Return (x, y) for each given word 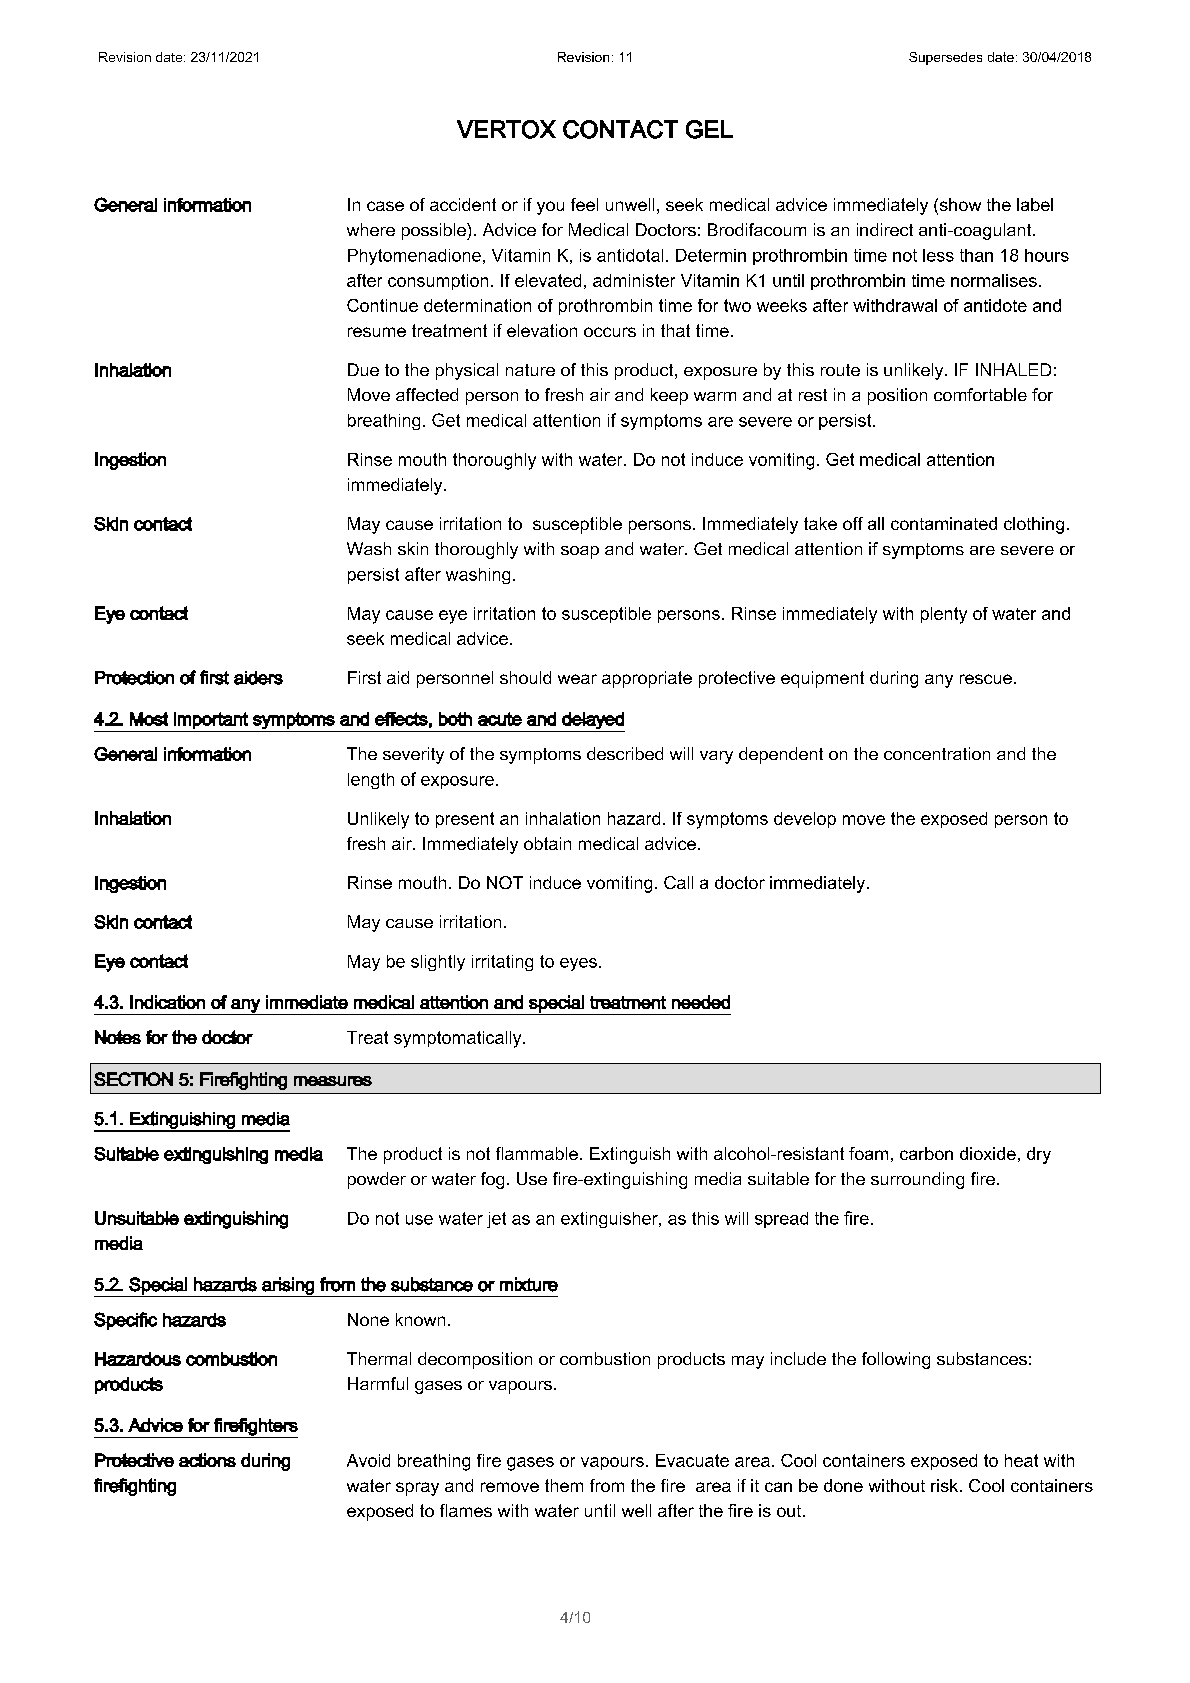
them (564, 1485)
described (625, 753)
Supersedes (945, 58)
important (211, 720)
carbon (926, 1153)
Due (363, 369)
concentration (937, 753)
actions (207, 1460)
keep (669, 396)
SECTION (133, 1079)
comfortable (980, 394)
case (385, 206)
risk (946, 1485)
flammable (537, 1153)
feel (584, 204)
